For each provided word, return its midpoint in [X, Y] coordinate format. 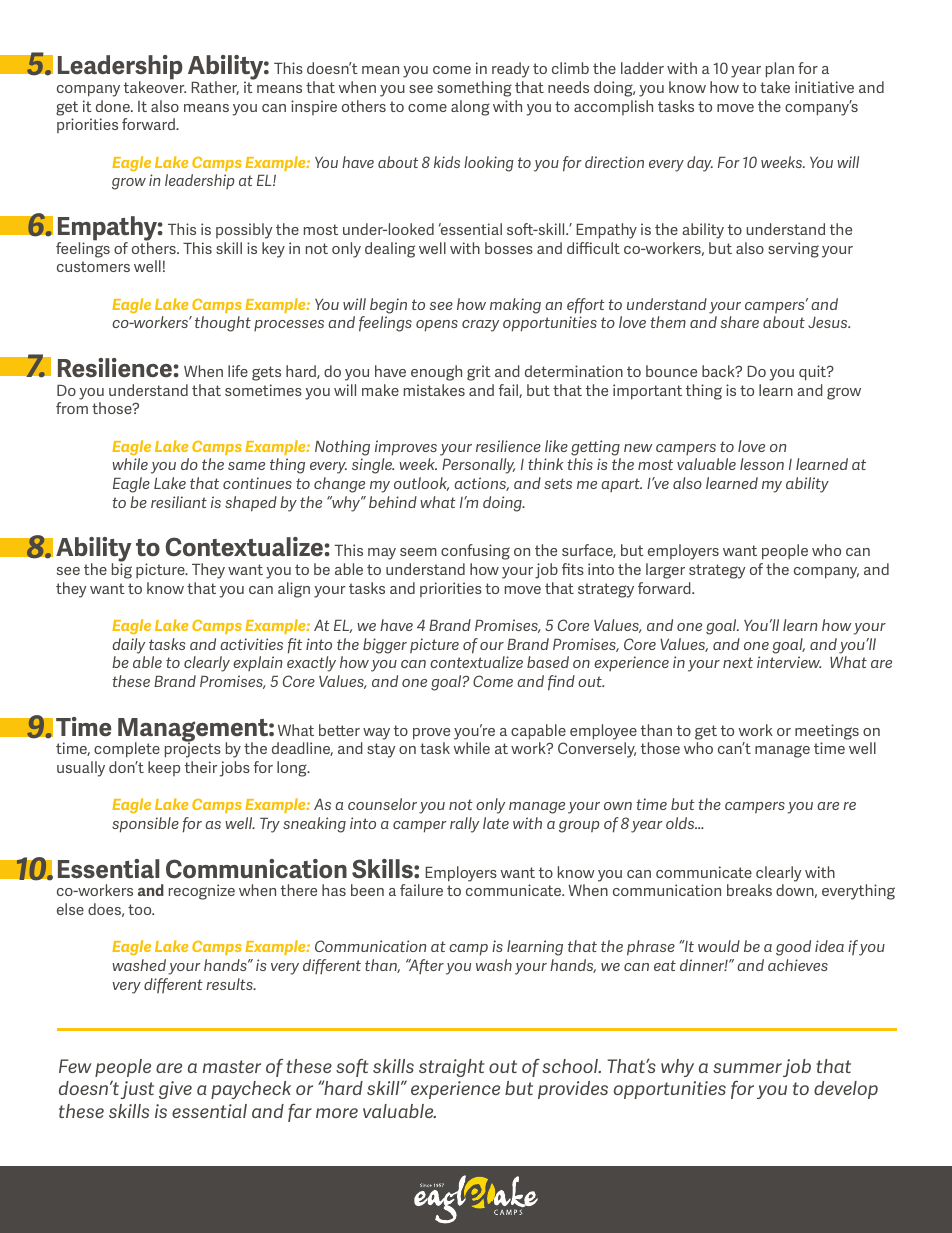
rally [464, 825]
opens [437, 326]
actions [481, 484]
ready [511, 70]
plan [780, 70]
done [114, 106]
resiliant [179, 502]
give [175, 1090]
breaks [749, 890]
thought [223, 324]
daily [128, 646]
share [740, 322]
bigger [385, 646]
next [738, 662]
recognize [202, 892]
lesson [762, 464]
